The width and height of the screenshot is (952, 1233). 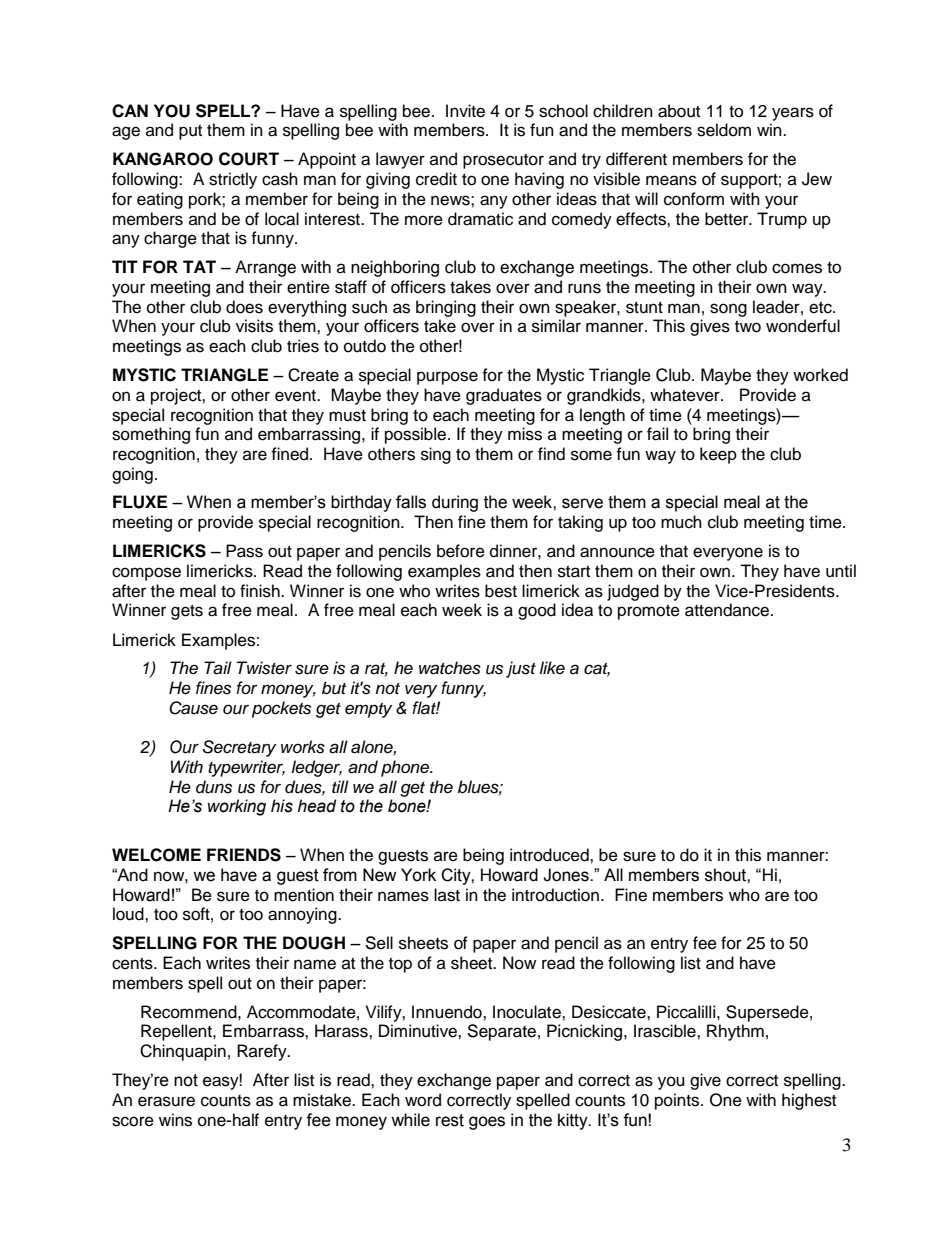 I want to click on best, so click(x=501, y=591).
